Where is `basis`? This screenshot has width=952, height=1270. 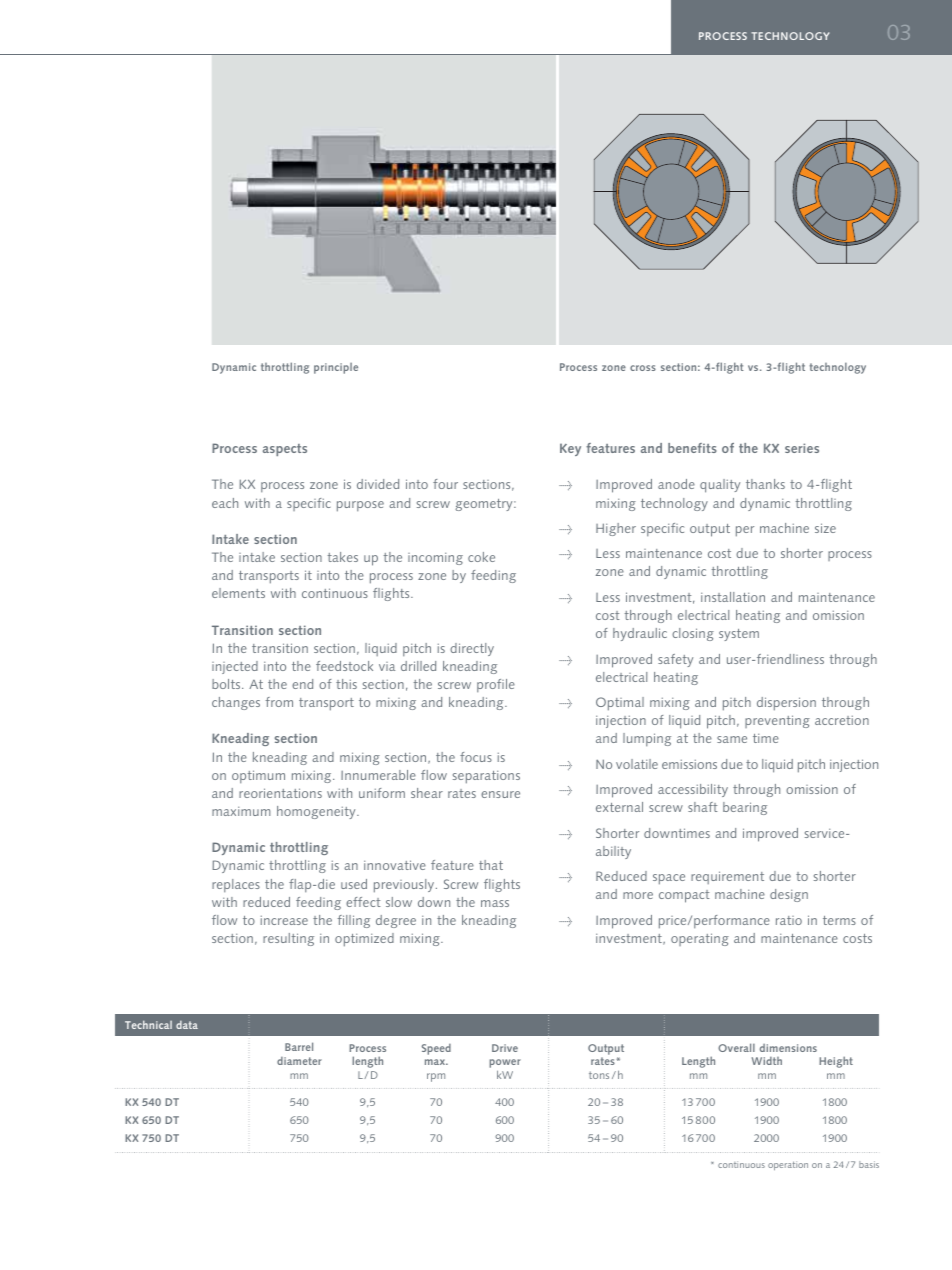
basis is located at coordinates (869, 1164).
